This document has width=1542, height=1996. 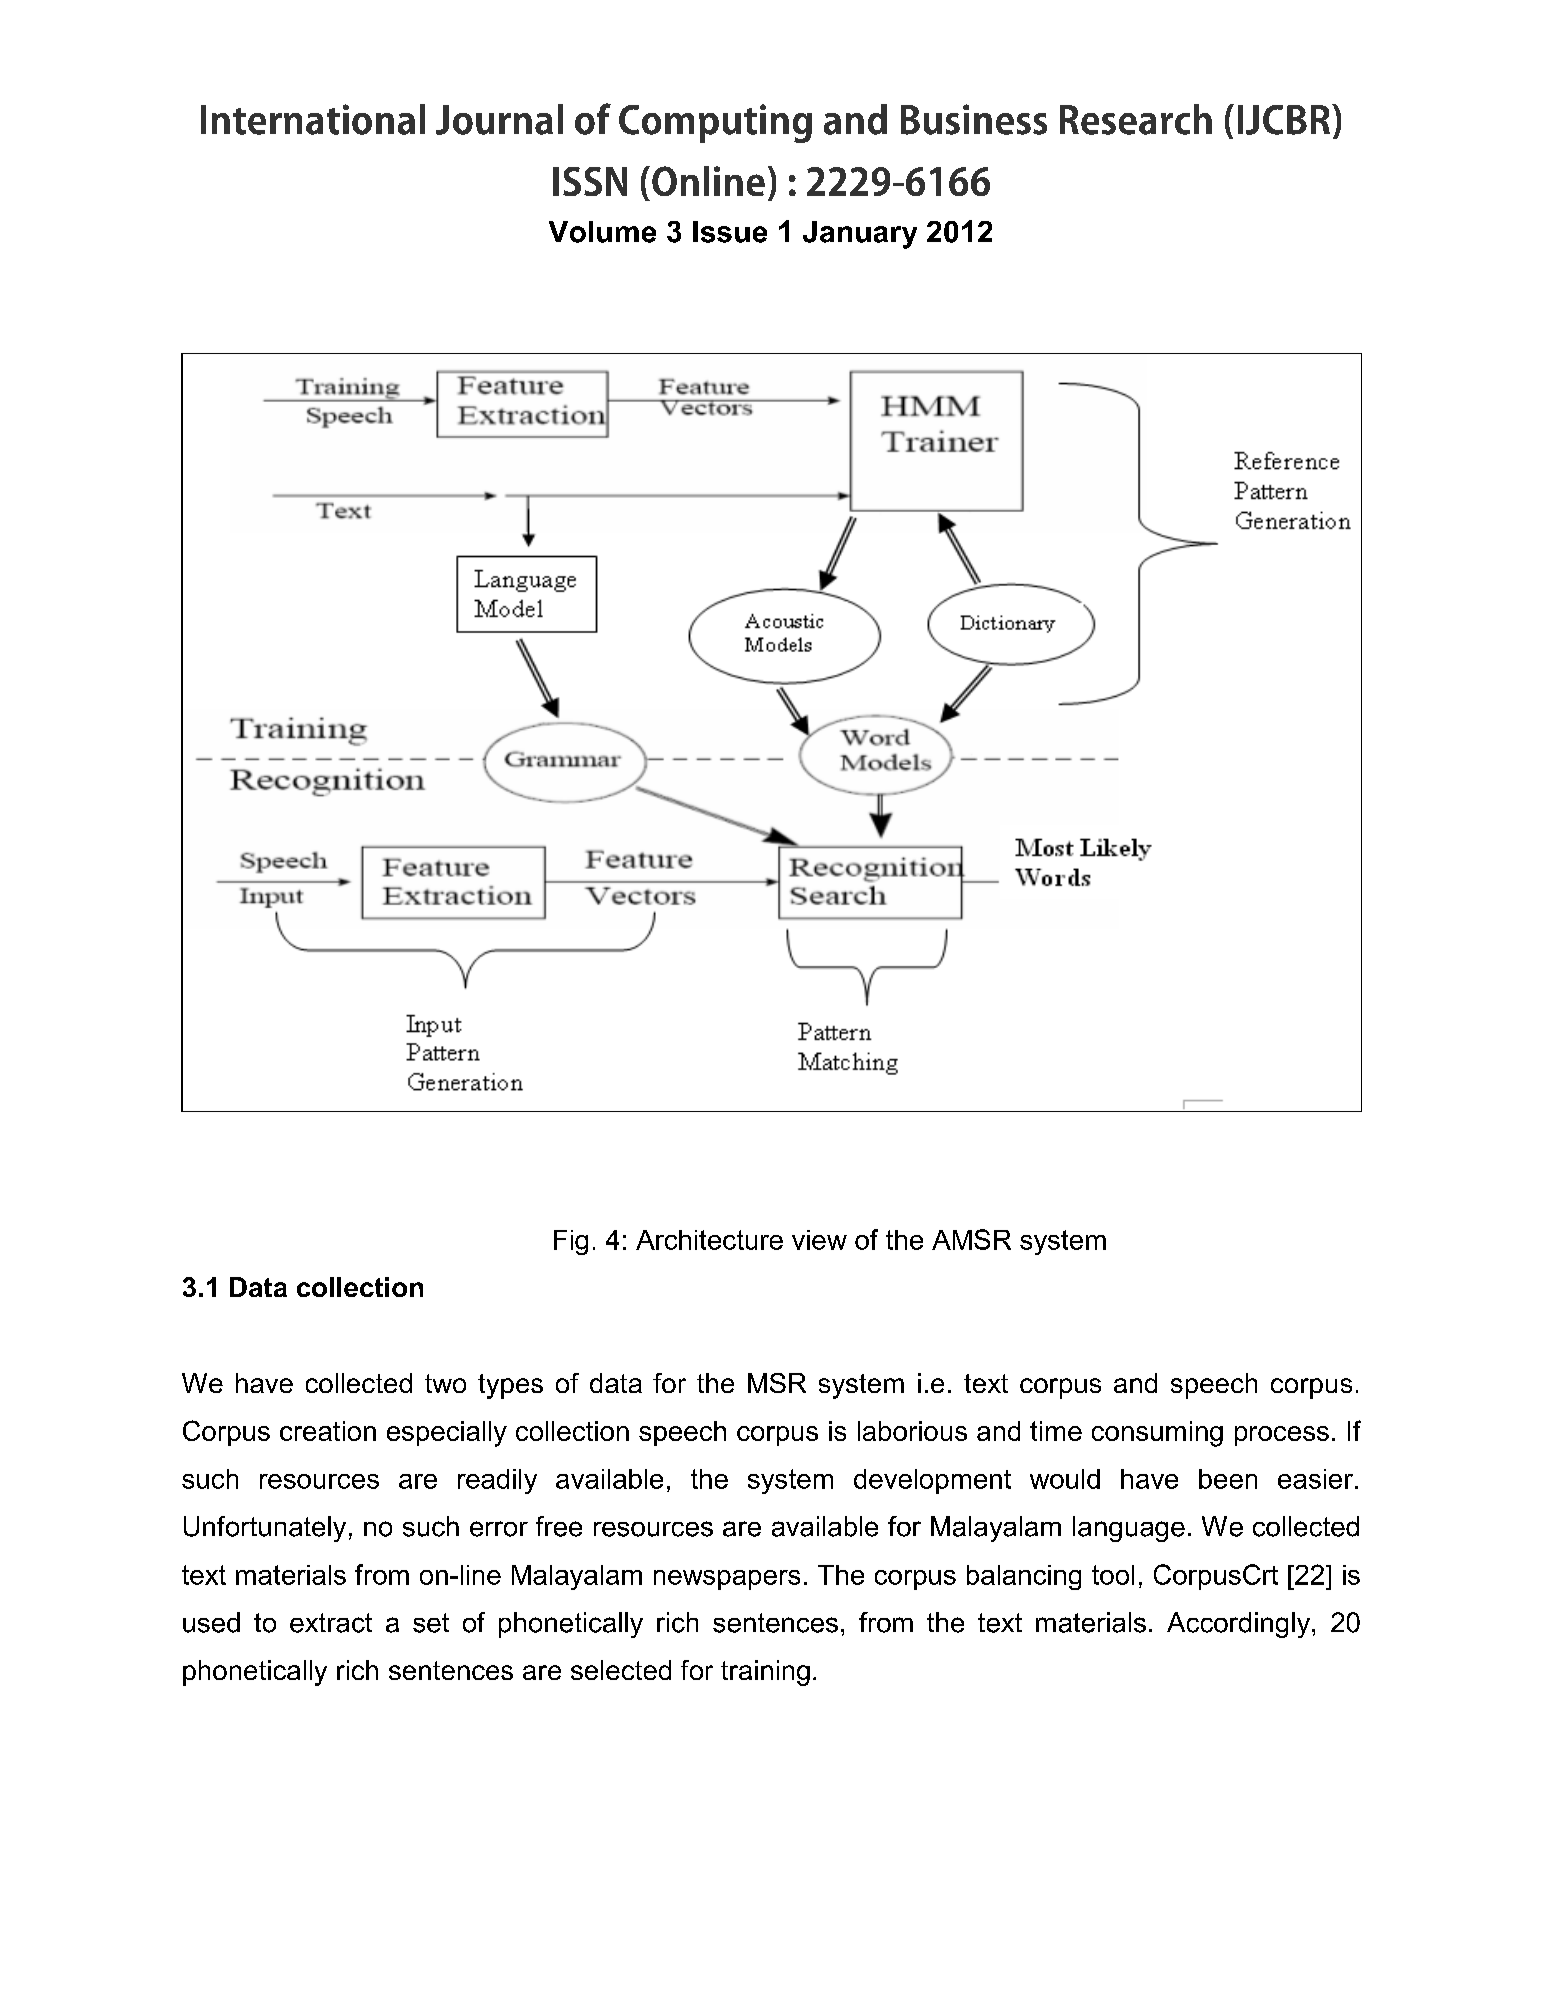 What do you see at coordinates (313, 119) in the document?
I see `International` at bounding box center [313, 119].
